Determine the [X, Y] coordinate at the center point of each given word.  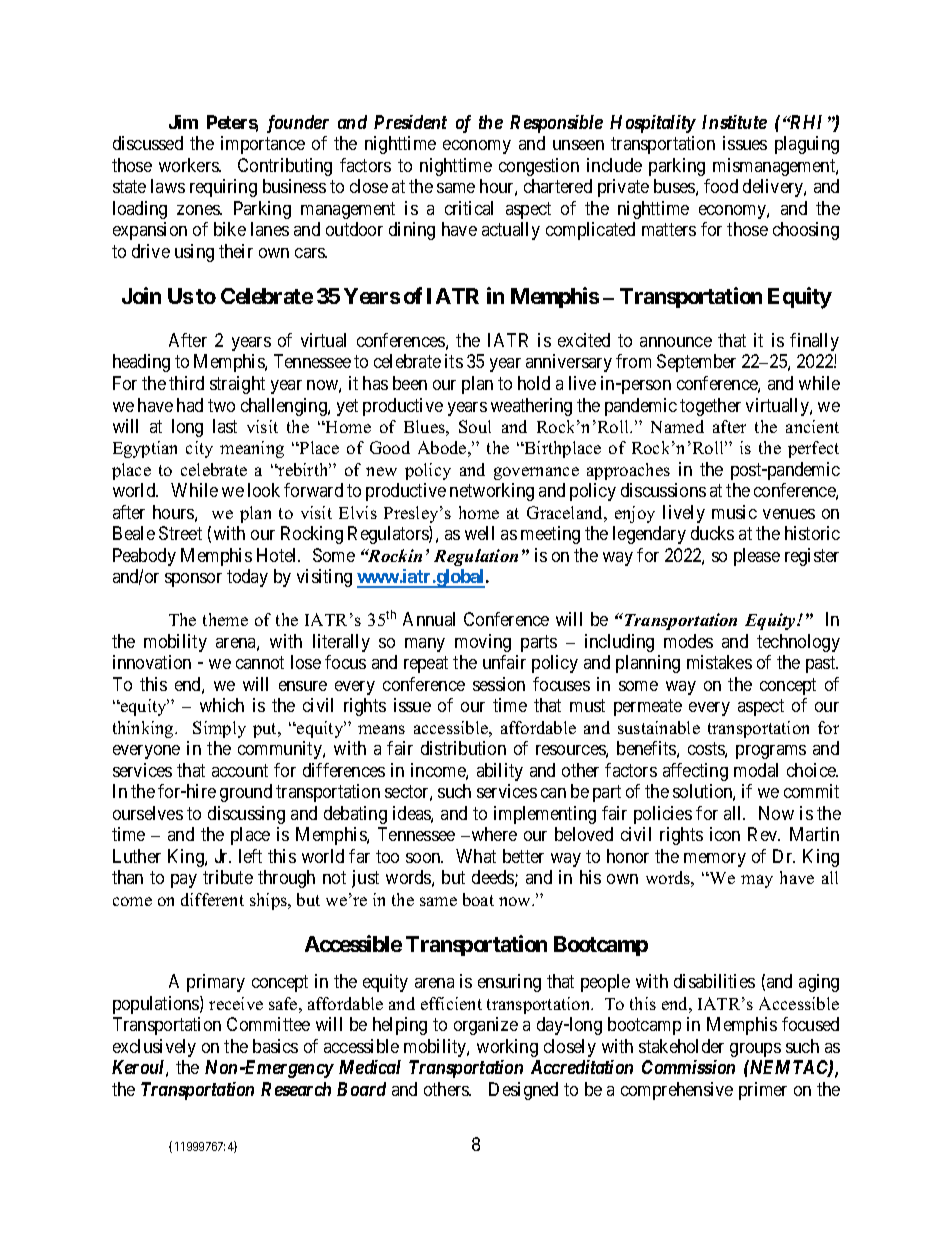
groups [755, 1050]
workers [189, 165]
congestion [539, 167]
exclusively [154, 1048]
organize [486, 1026]
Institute [734, 122]
